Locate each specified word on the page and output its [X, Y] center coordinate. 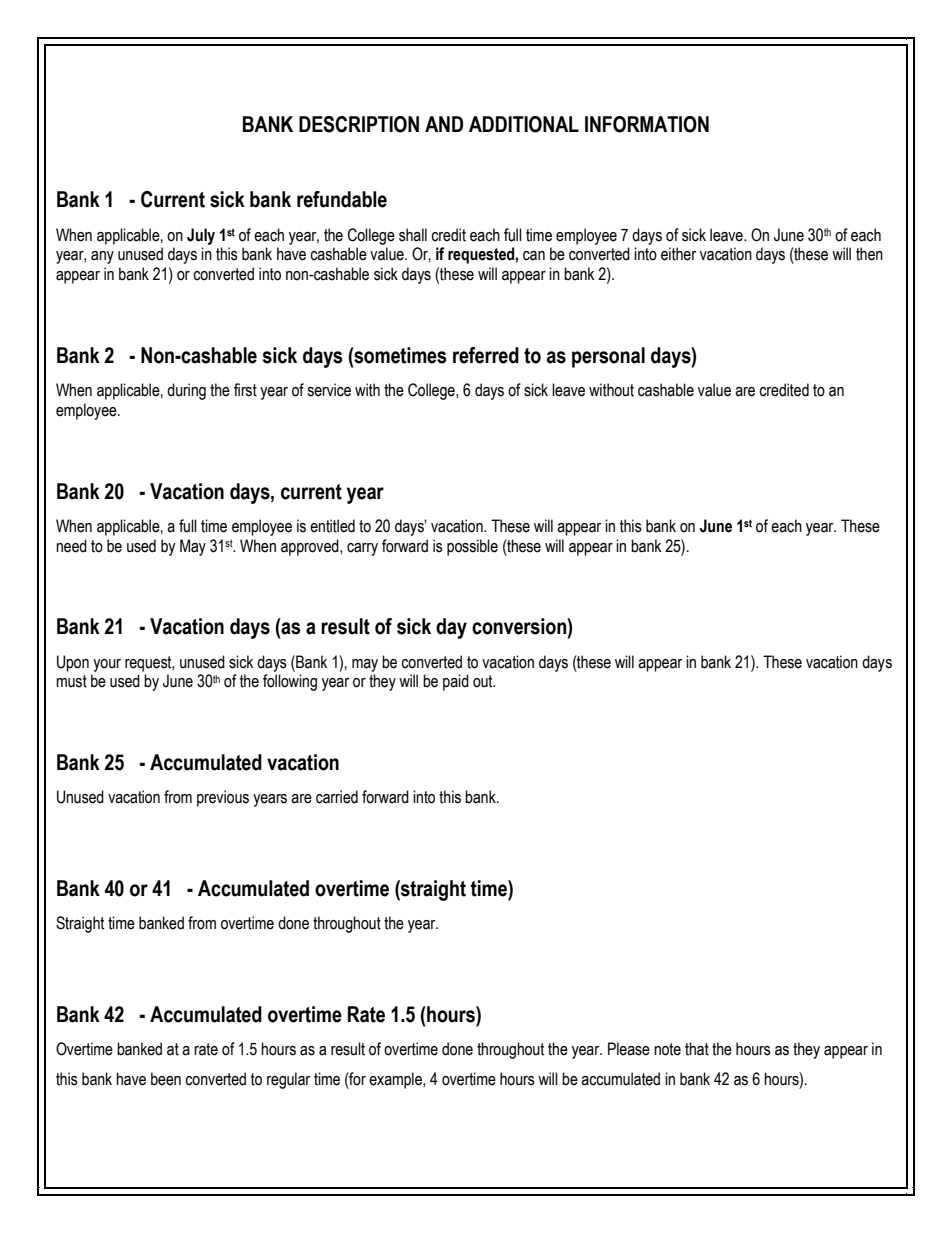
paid [456, 682]
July [201, 236]
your [107, 665]
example [396, 1080]
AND [444, 124]
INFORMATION [647, 124]
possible [472, 547]
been [166, 1079]
